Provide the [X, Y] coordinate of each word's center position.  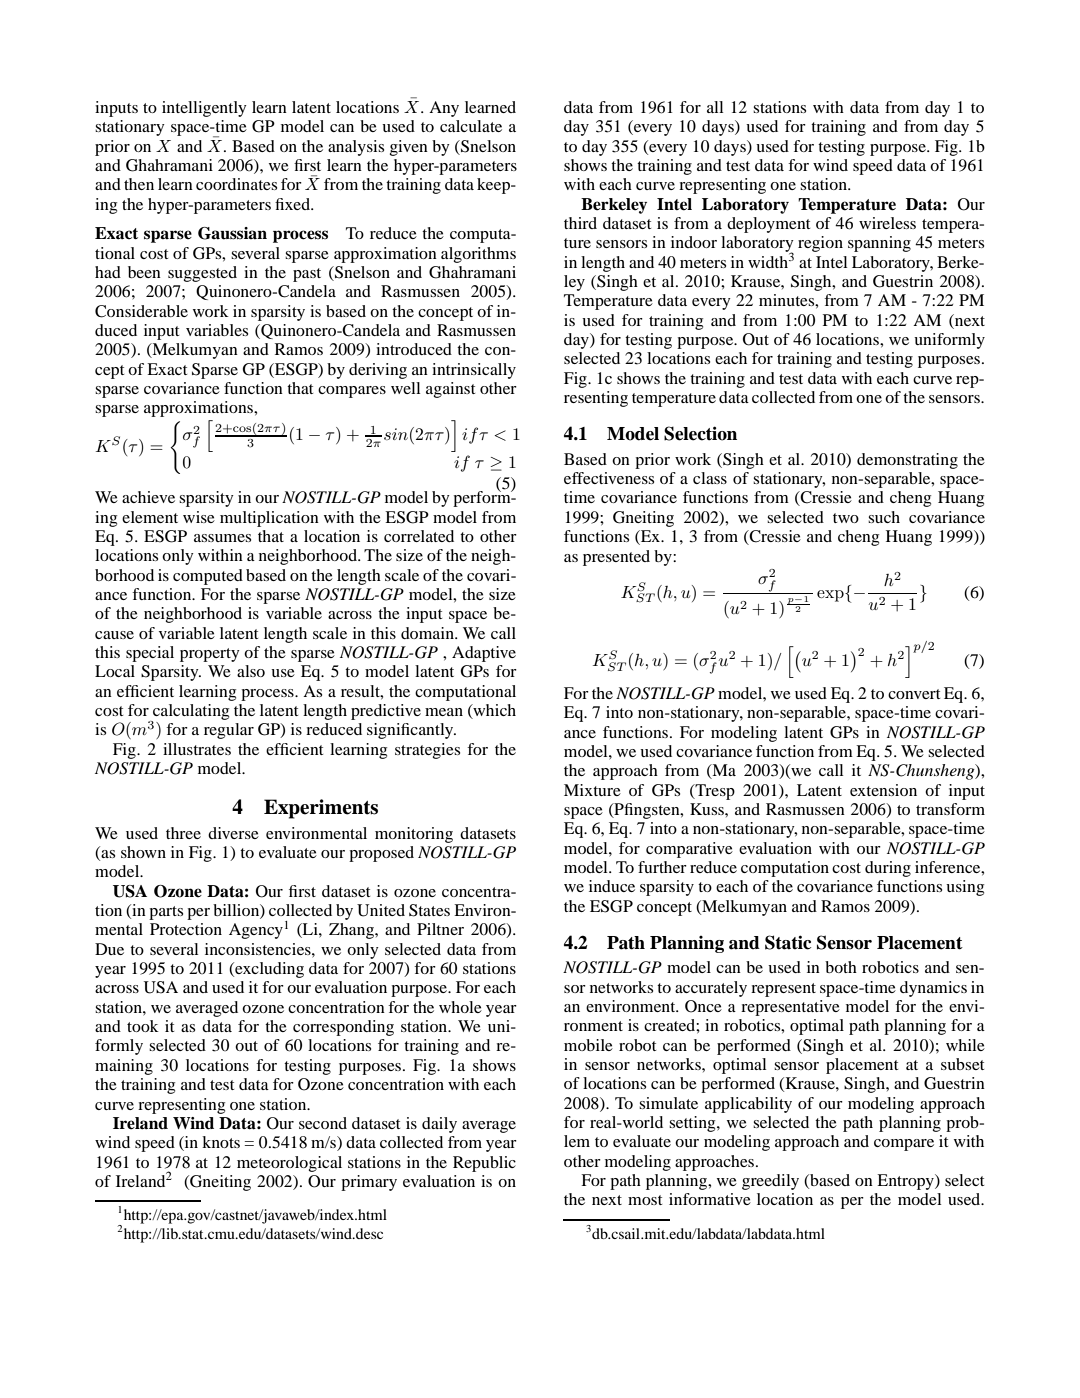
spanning [879, 244]
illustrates [197, 749]
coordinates [236, 184]
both [841, 967]
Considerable [141, 311]
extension [883, 790]
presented [616, 558]
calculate [471, 126]
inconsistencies [259, 949]
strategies [427, 751]
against [450, 390]
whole [460, 1007]
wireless [887, 223]
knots [221, 1142]
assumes [222, 538]
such [884, 517]
